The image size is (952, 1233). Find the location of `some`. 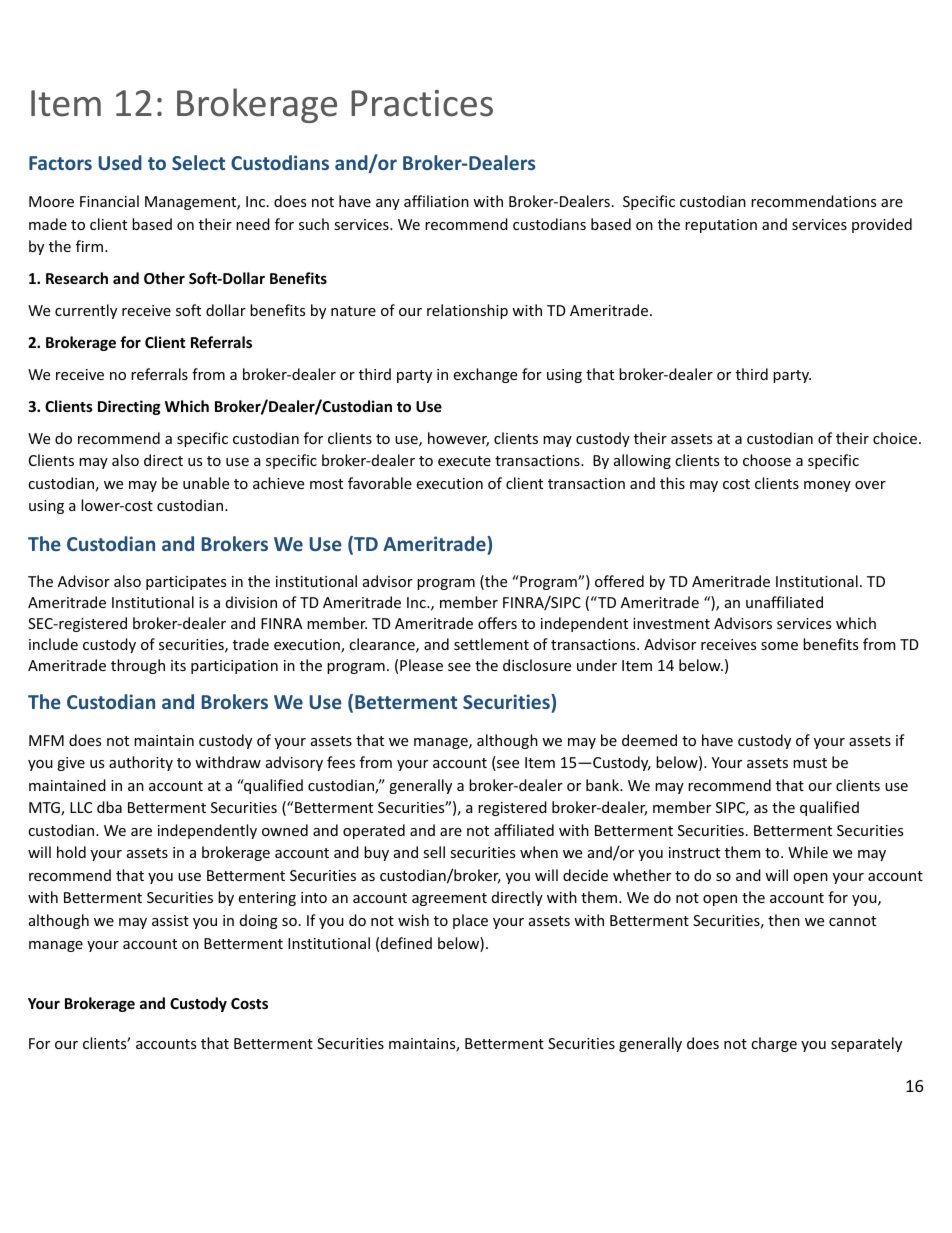

some is located at coordinates (779, 646).
